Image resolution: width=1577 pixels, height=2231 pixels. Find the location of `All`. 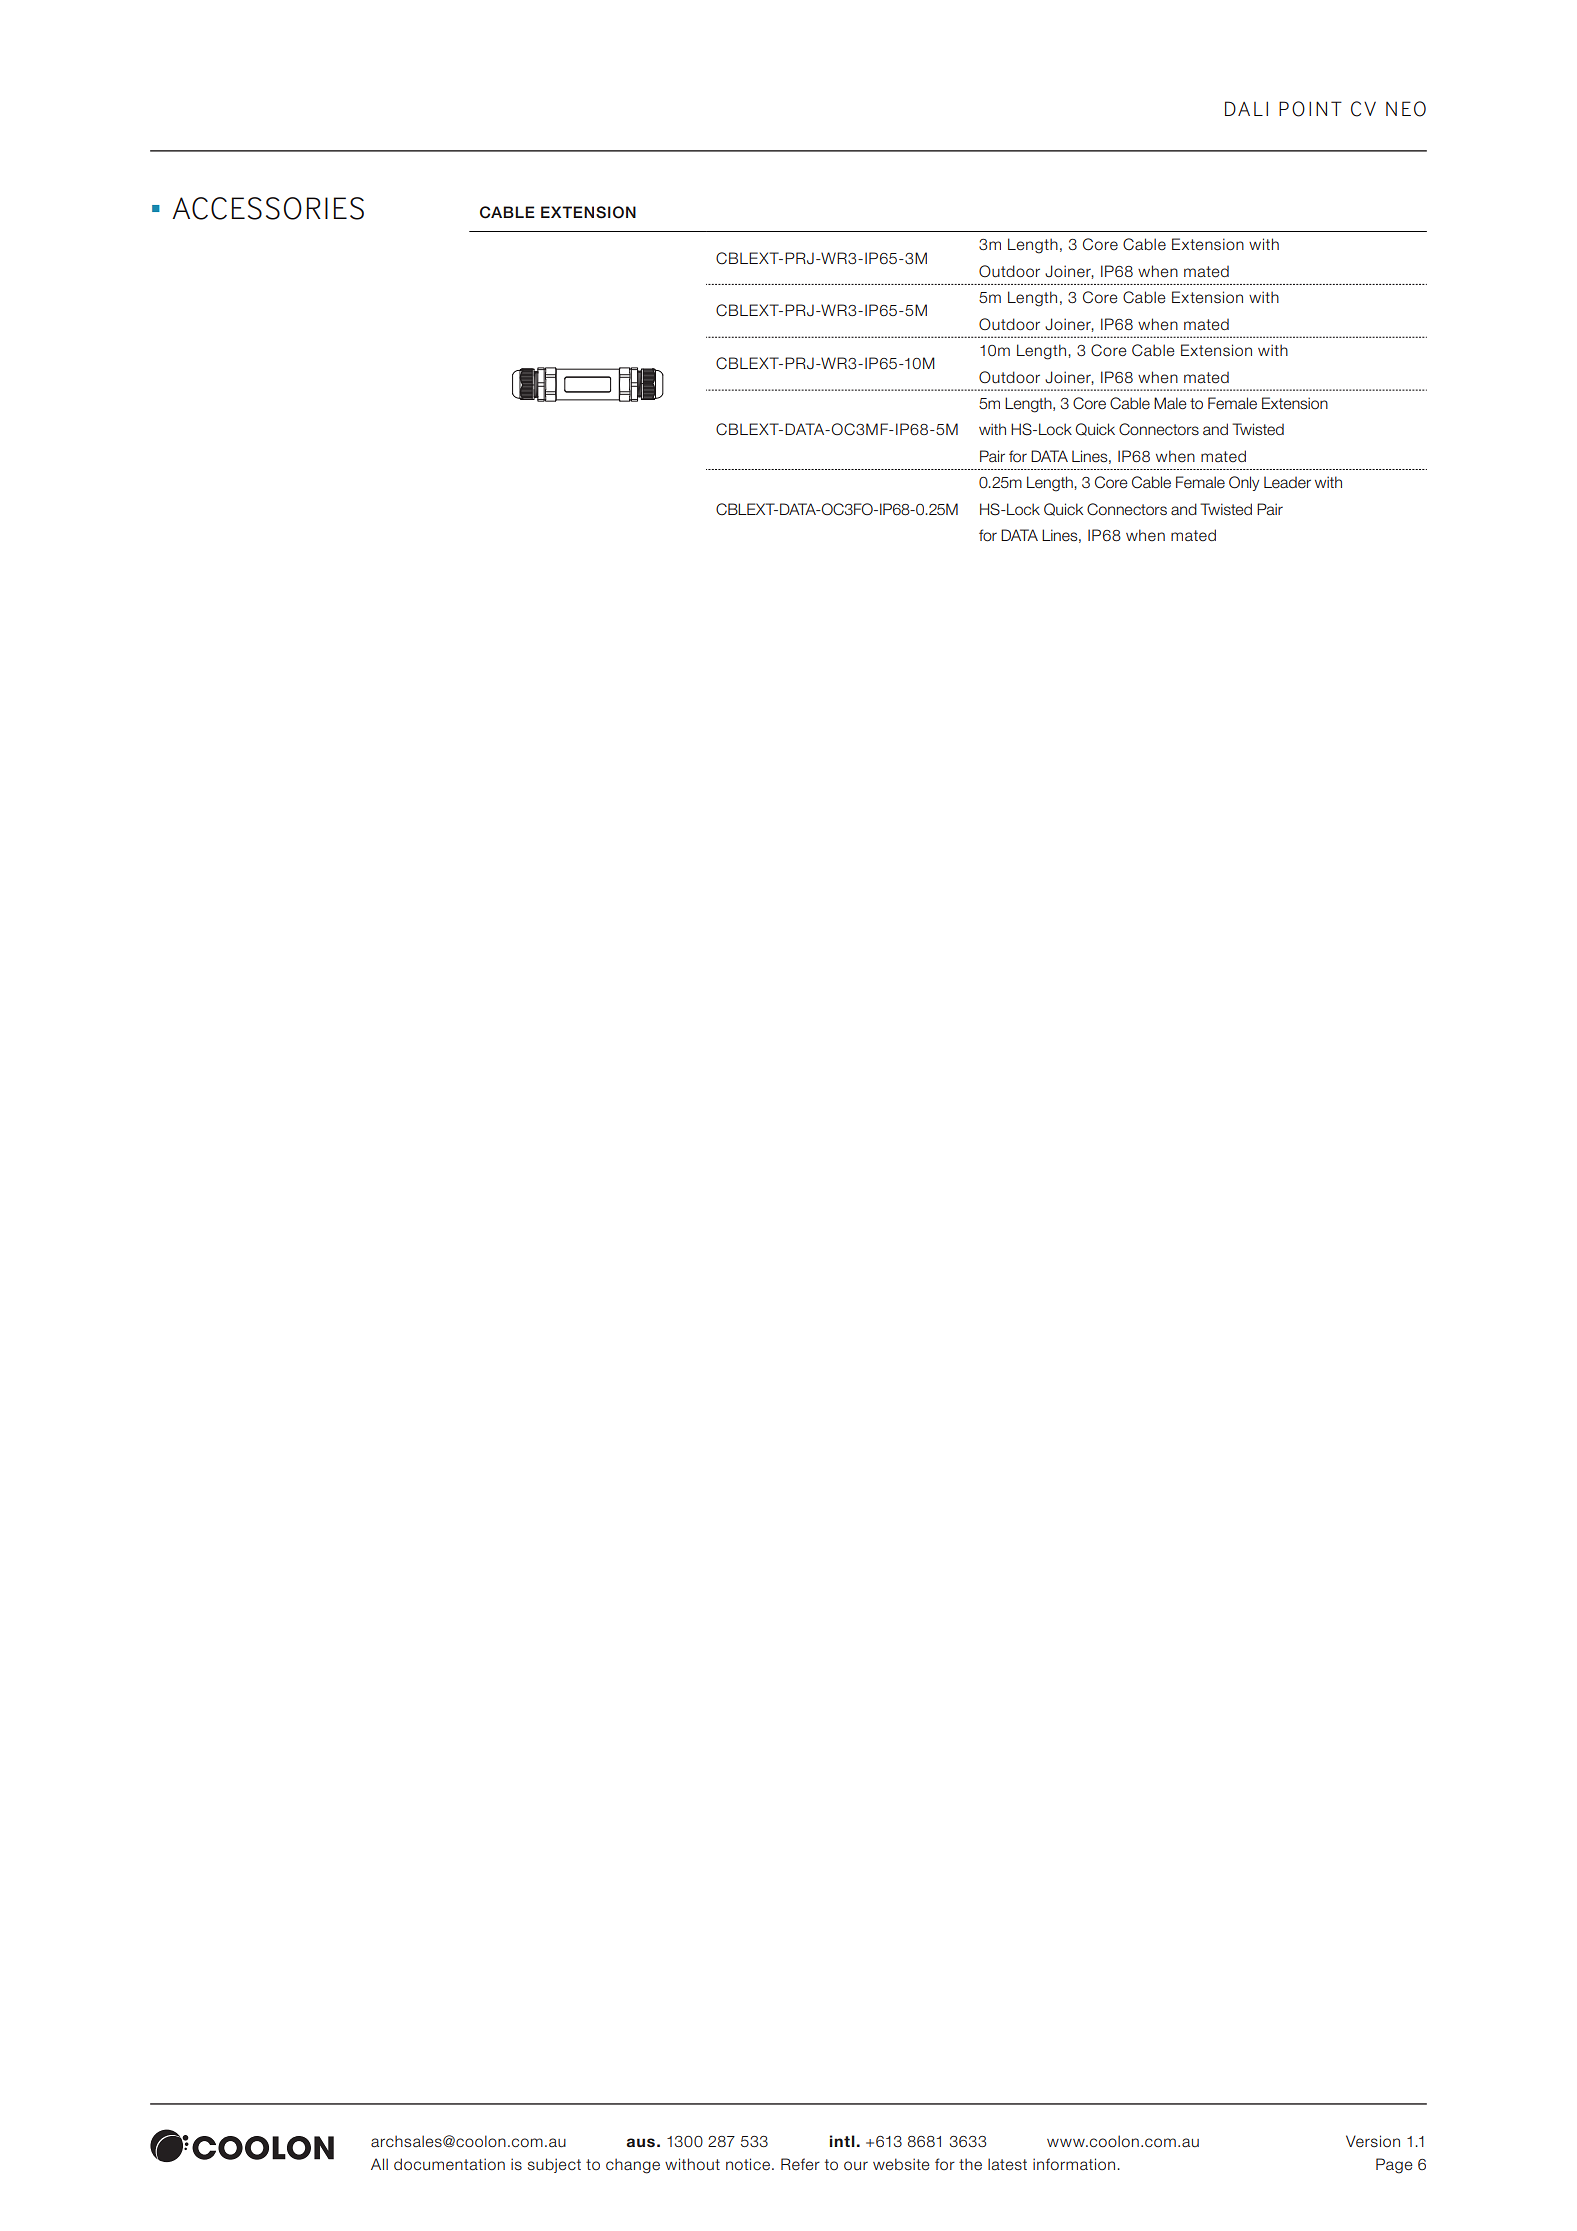

All is located at coordinates (379, 2164).
